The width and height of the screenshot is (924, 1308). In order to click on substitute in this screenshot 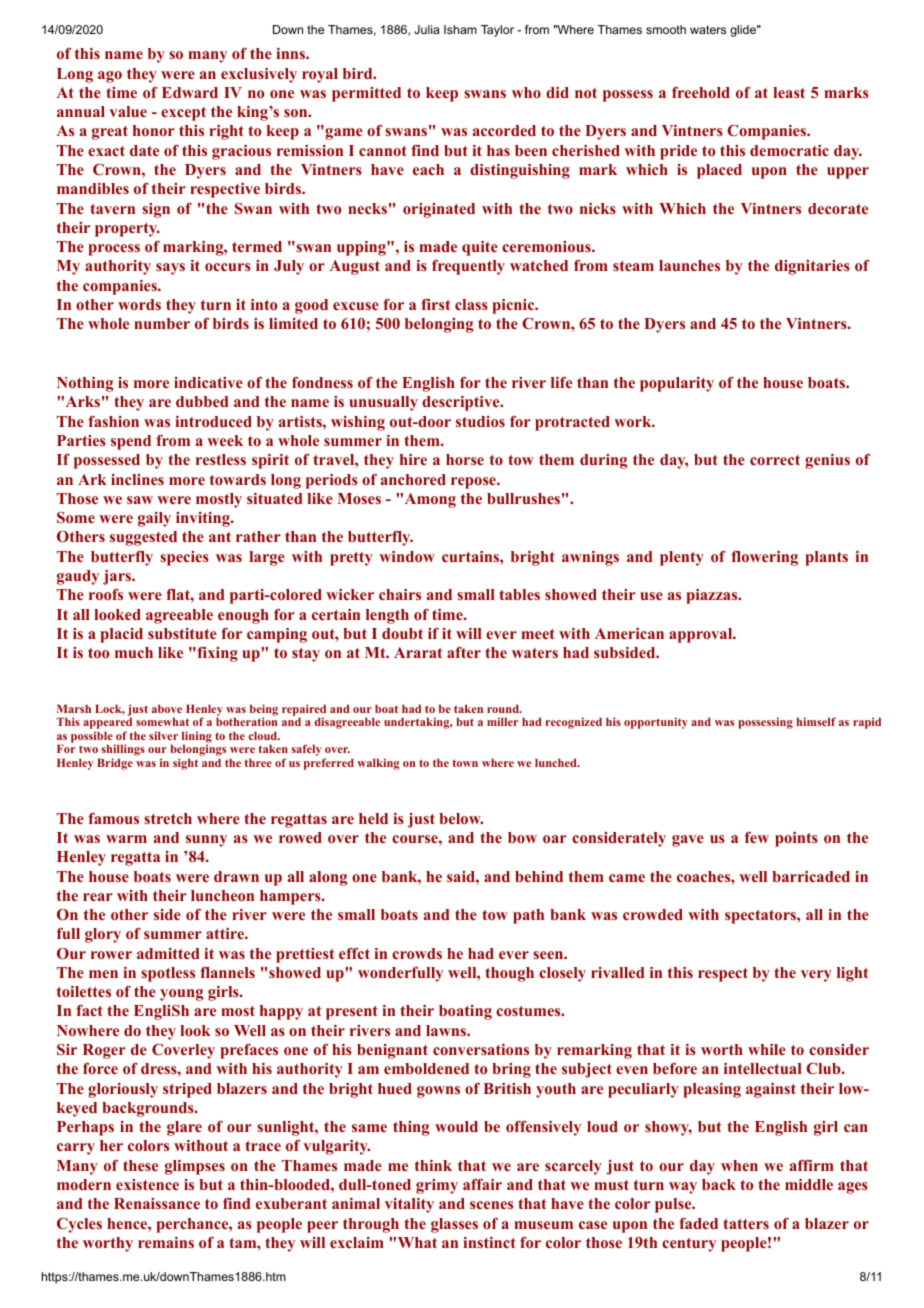, I will do `click(182, 633)`.
